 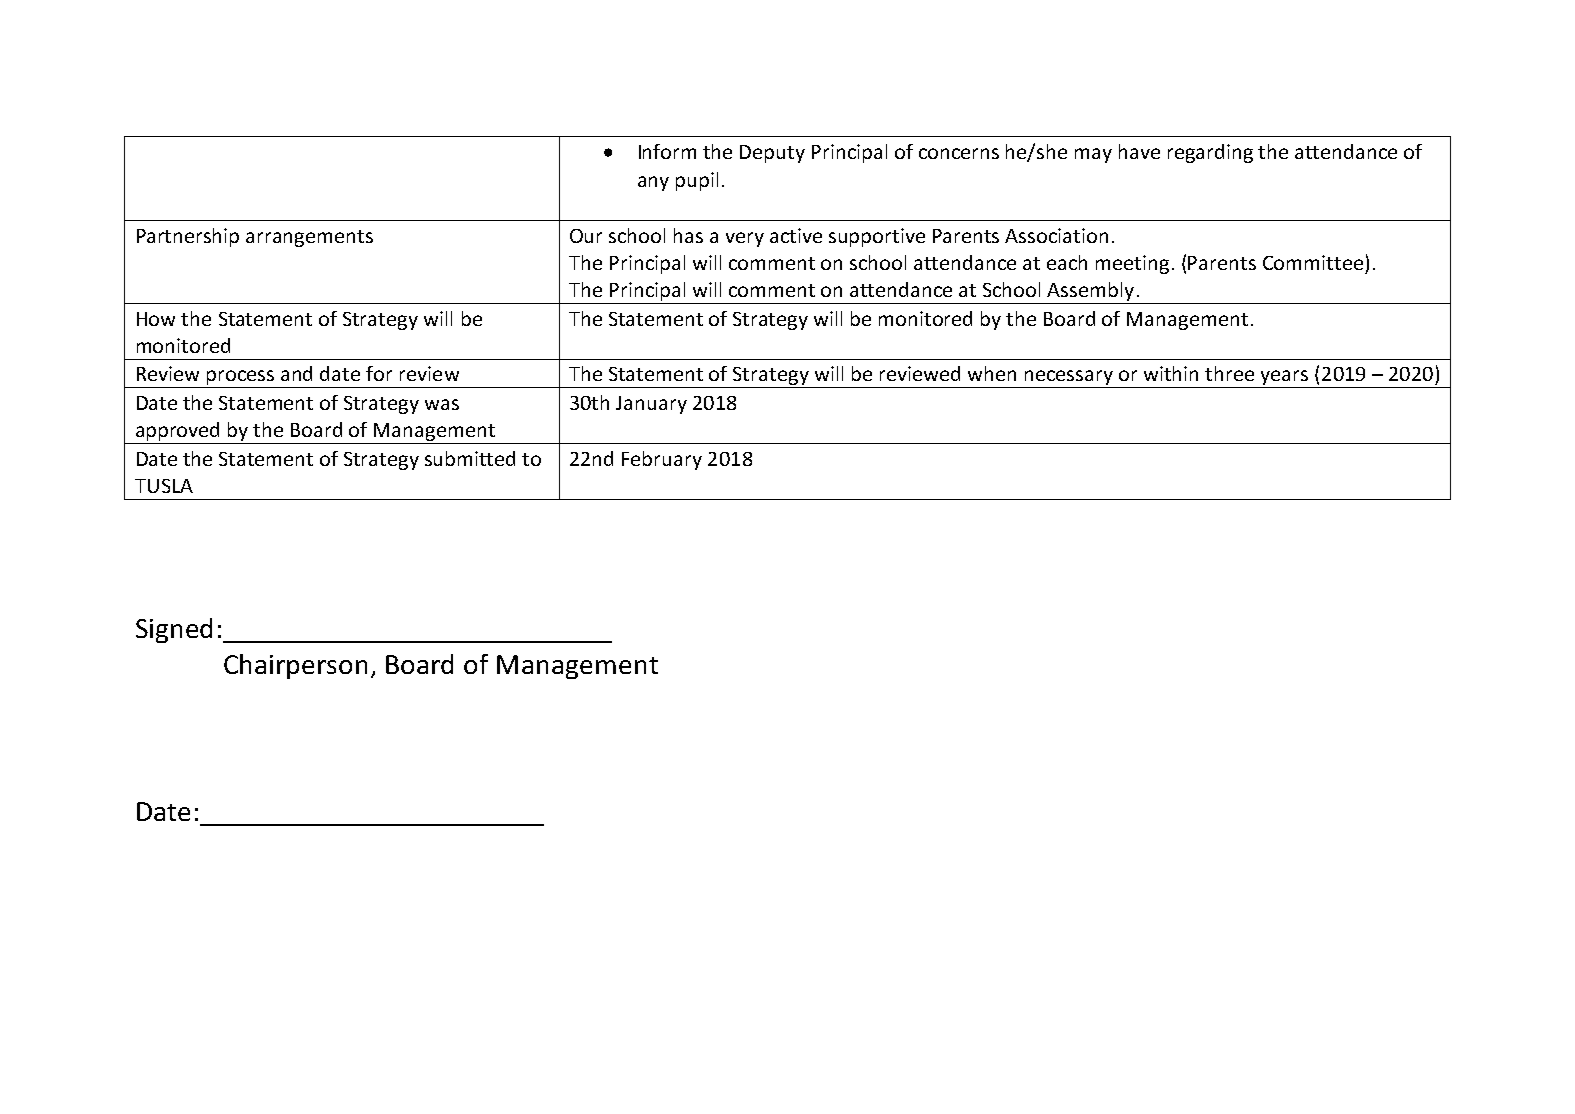 What do you see at coordinates (772, 154) in the screenshot?
I see `Deputy` at bounding box center [772, 154].
